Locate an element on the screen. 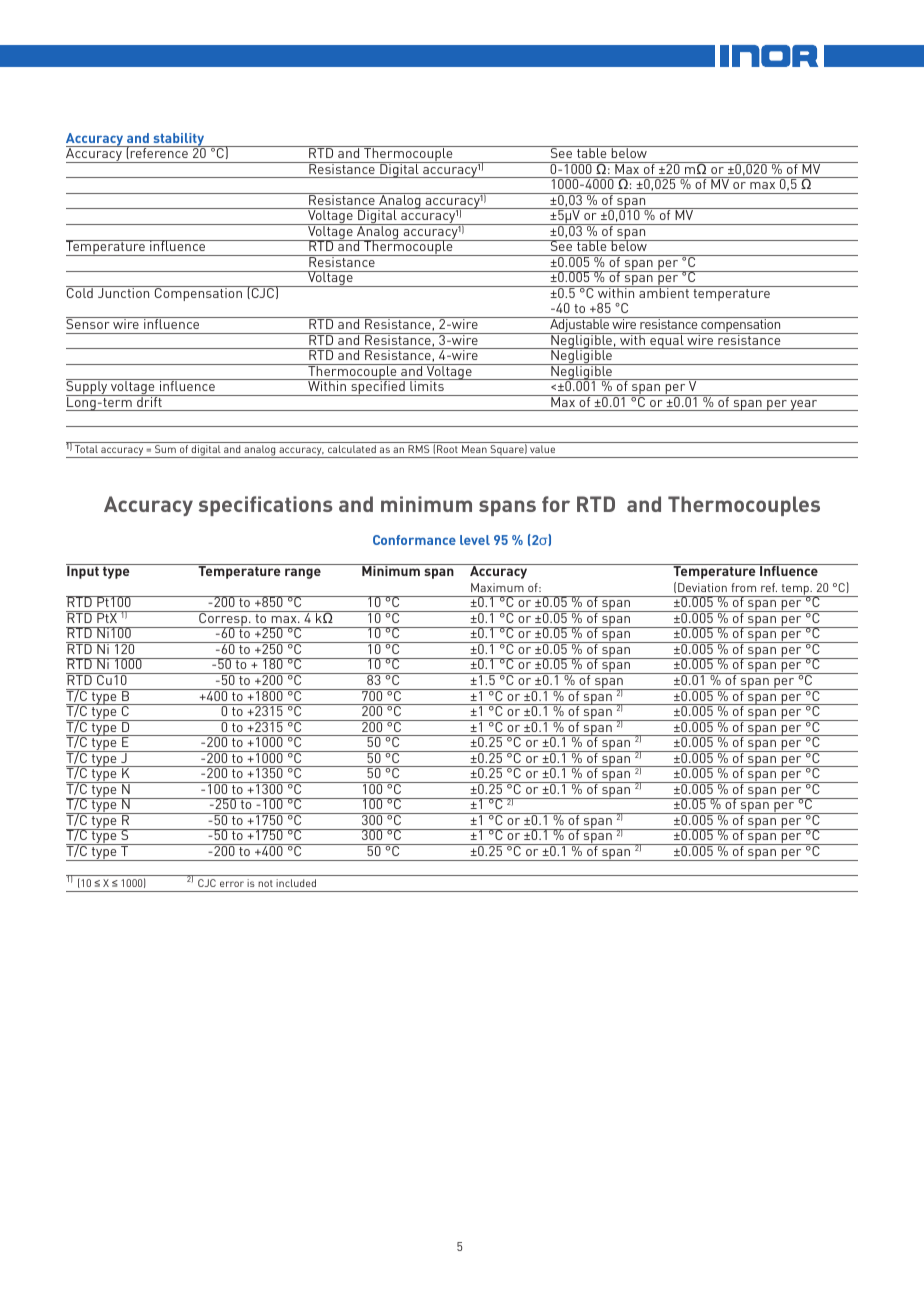  Deviation is located at coordinates (702, 587).
